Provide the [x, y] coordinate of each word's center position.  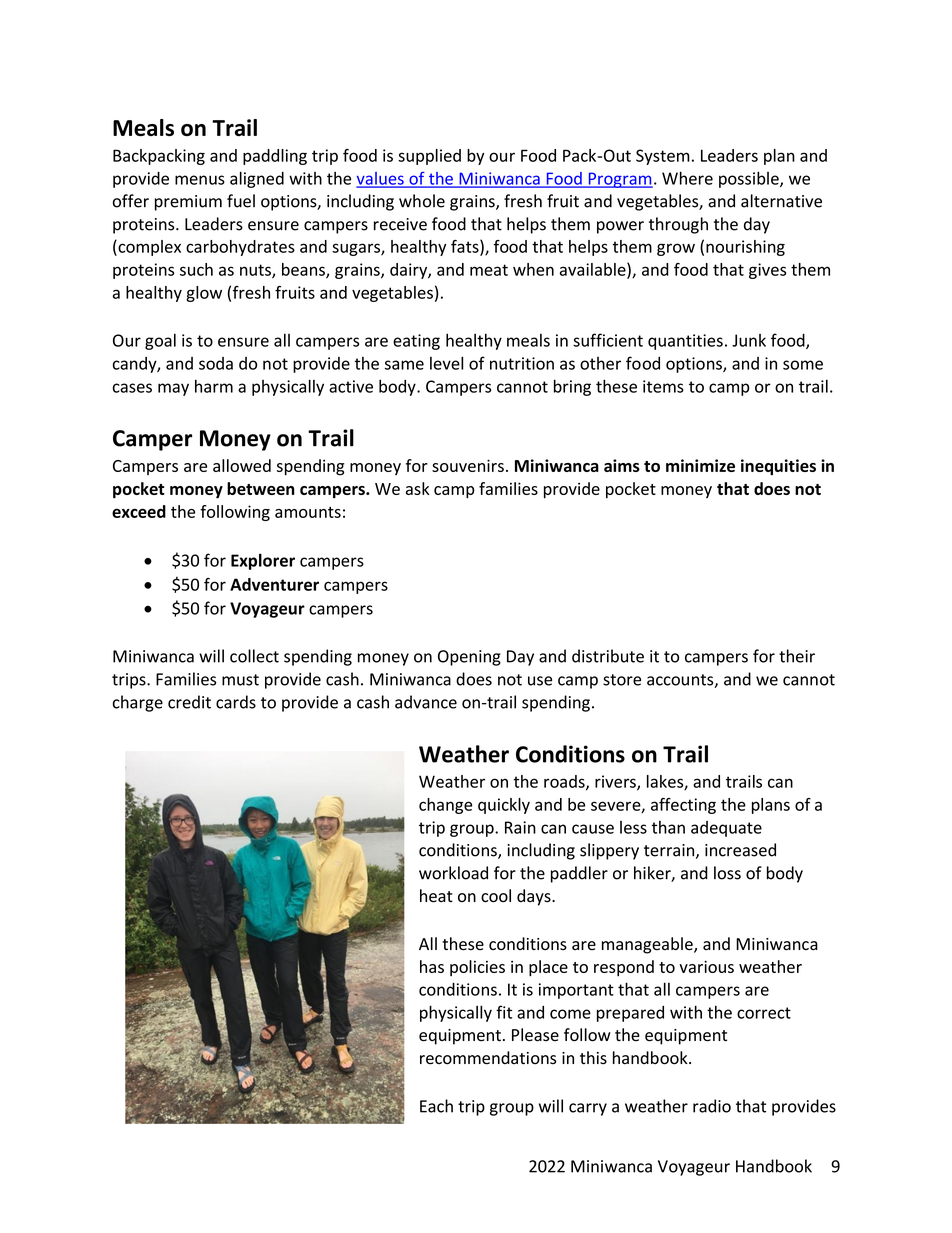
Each [436, 1106]
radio [712, 1106]
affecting [683, 806]
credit [189, 702]
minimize [700, 465]
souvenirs [468, 465]
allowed [242, 465]
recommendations [488, 1058]
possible [750, 179]
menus [200, 180]
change [445, 806]
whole [422, 201]
